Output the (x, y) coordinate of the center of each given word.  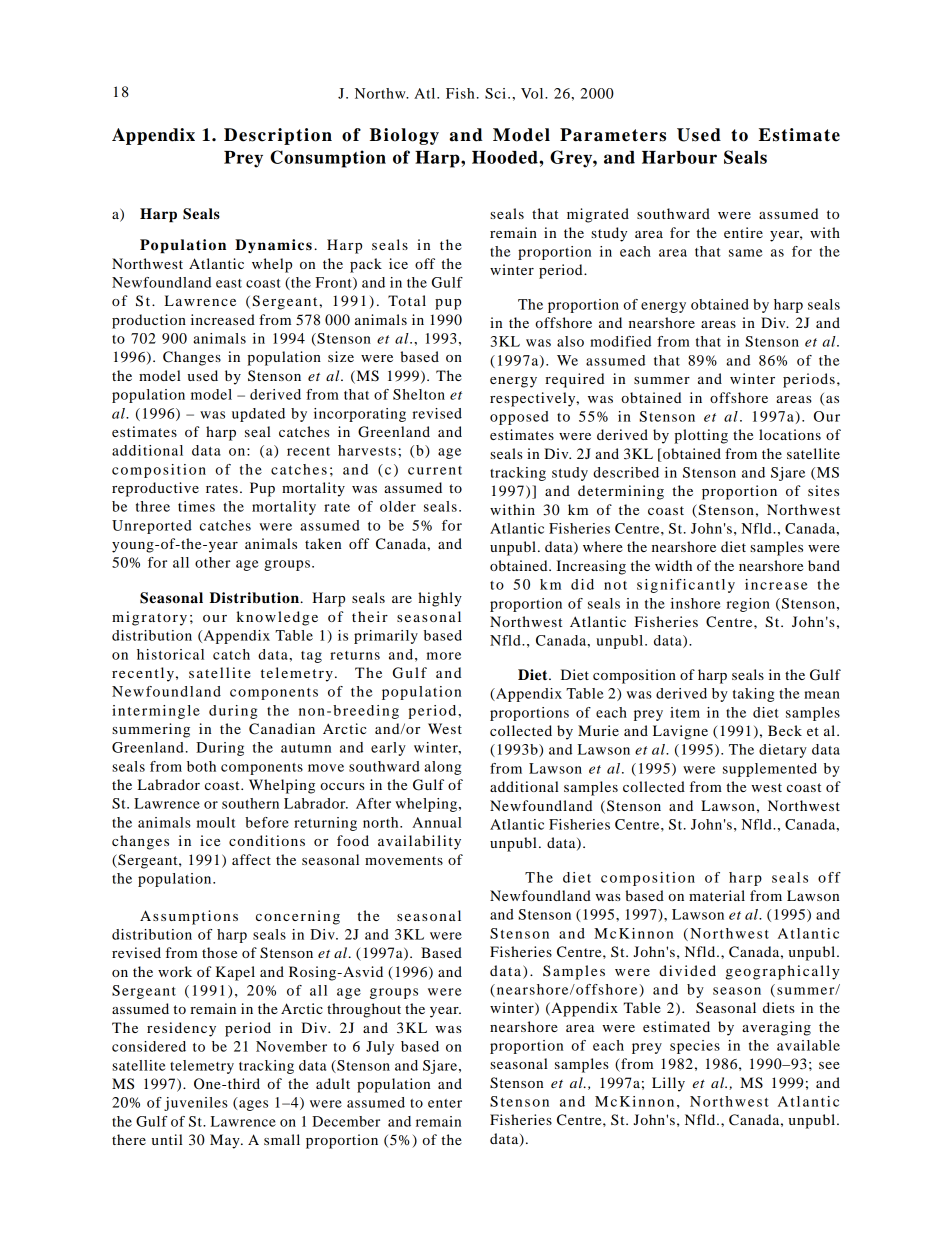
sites (823, 490)
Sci (497, 93)
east (229, 283)
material (717, 895)
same (746, 253)
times (196, 506)
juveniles (196, 1104)
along (442, 768)
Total (407, 300)
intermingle (156, 712)
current (435, 470)
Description (278, 136)
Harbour (679, 157)
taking (753, 695)
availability (419, 842)
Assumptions (189, 917)
